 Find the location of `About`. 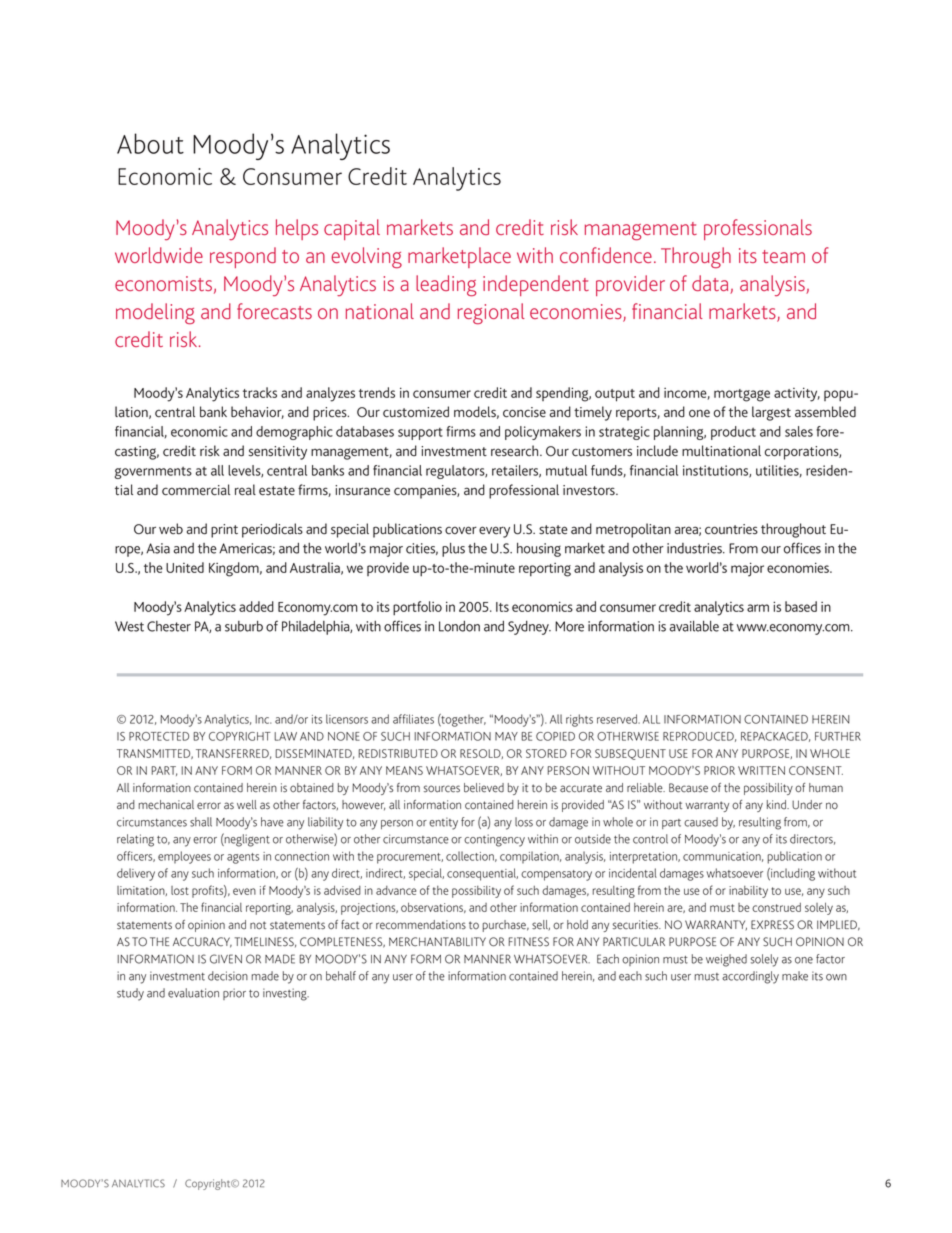

About is located at coordinates (150, 143).
